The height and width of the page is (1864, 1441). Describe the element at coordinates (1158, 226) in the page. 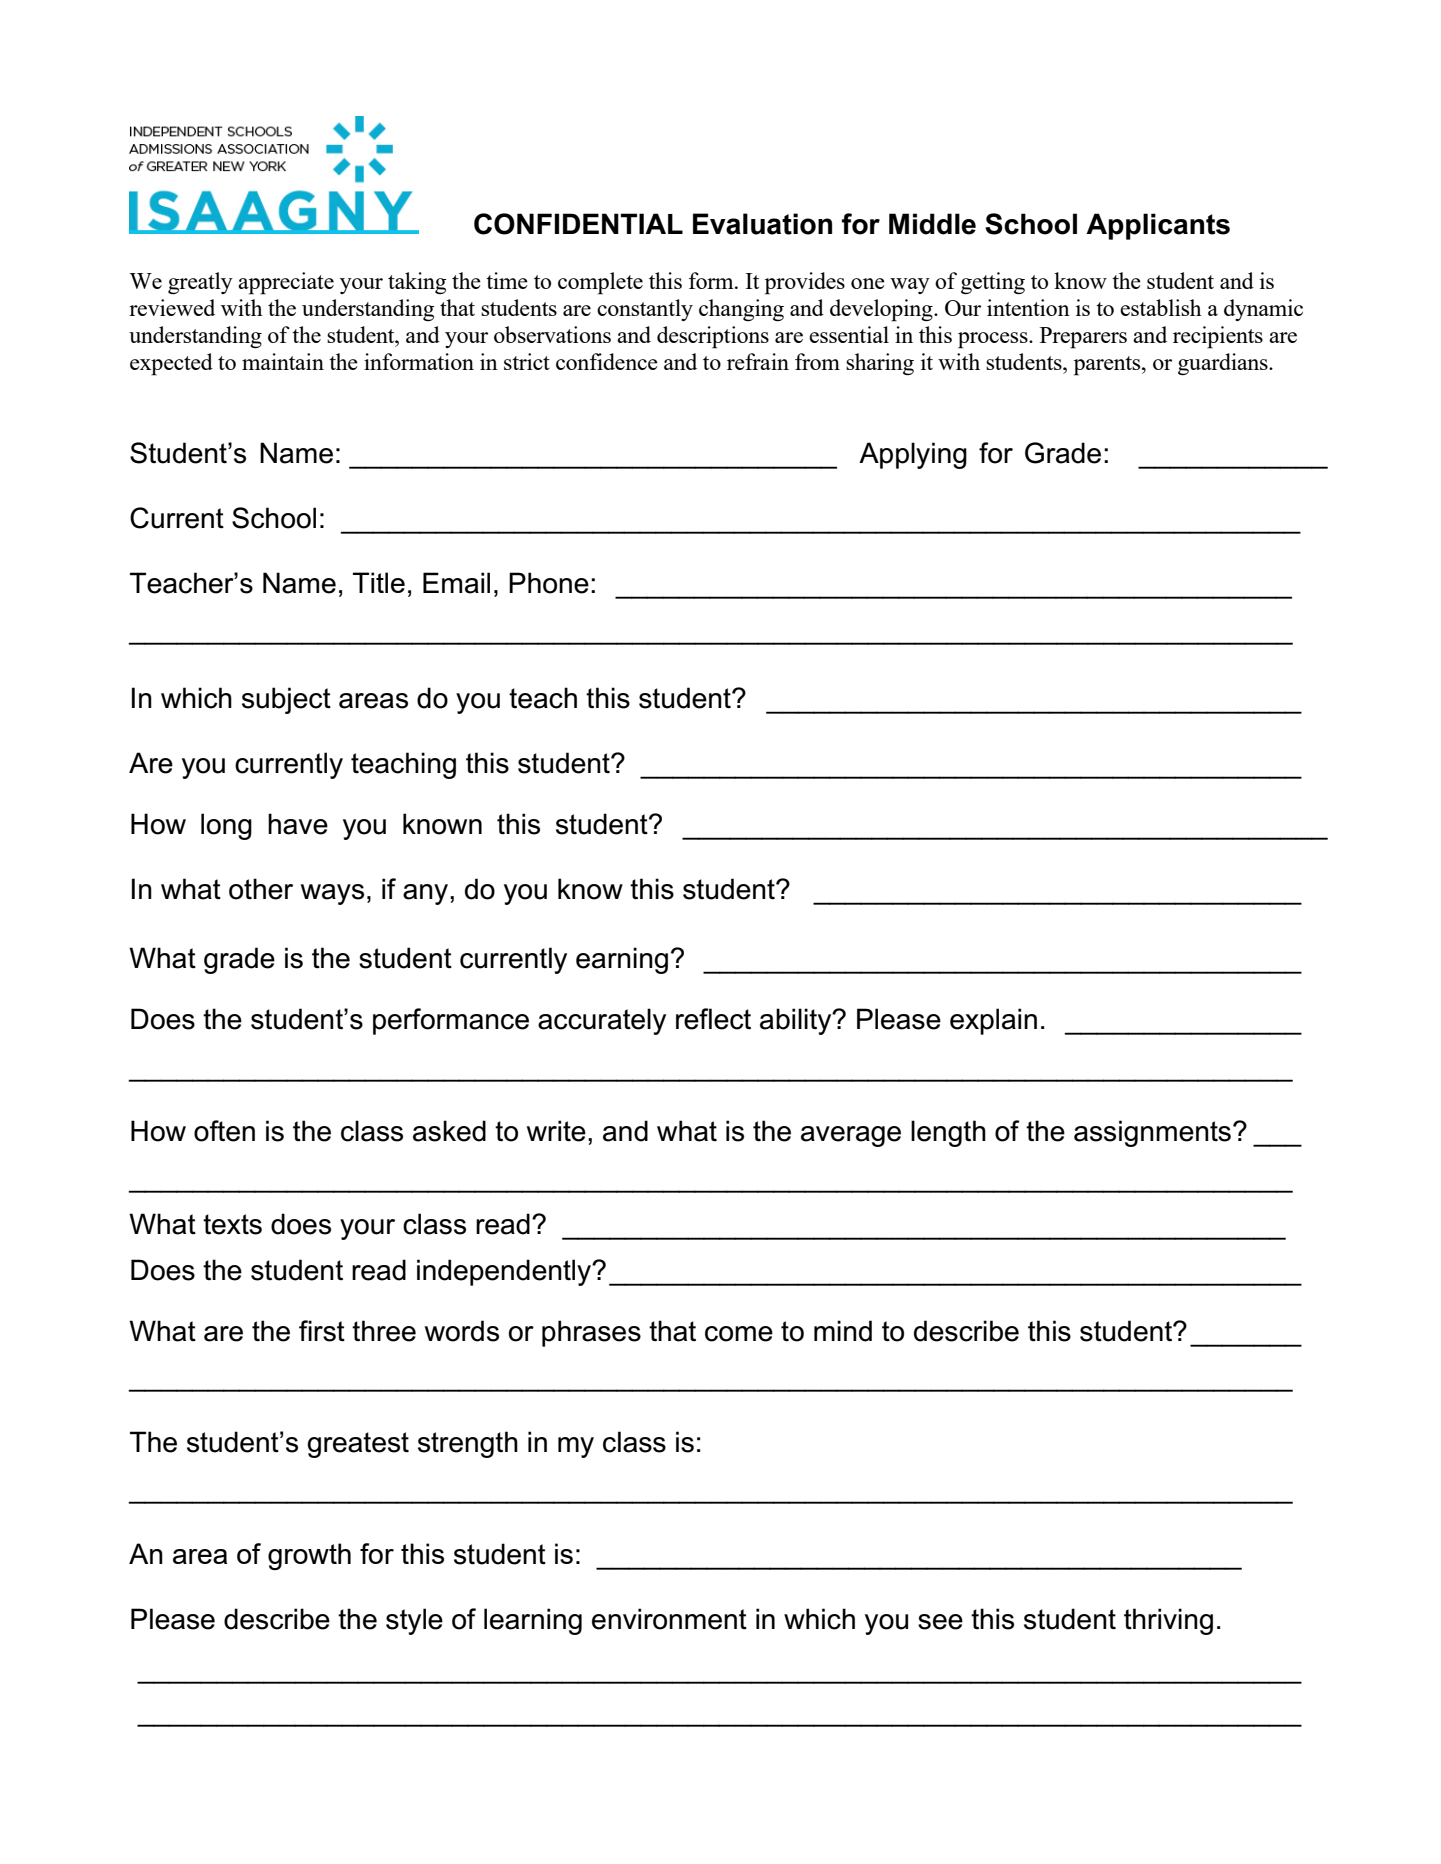

I see `Applicants` at that location.
